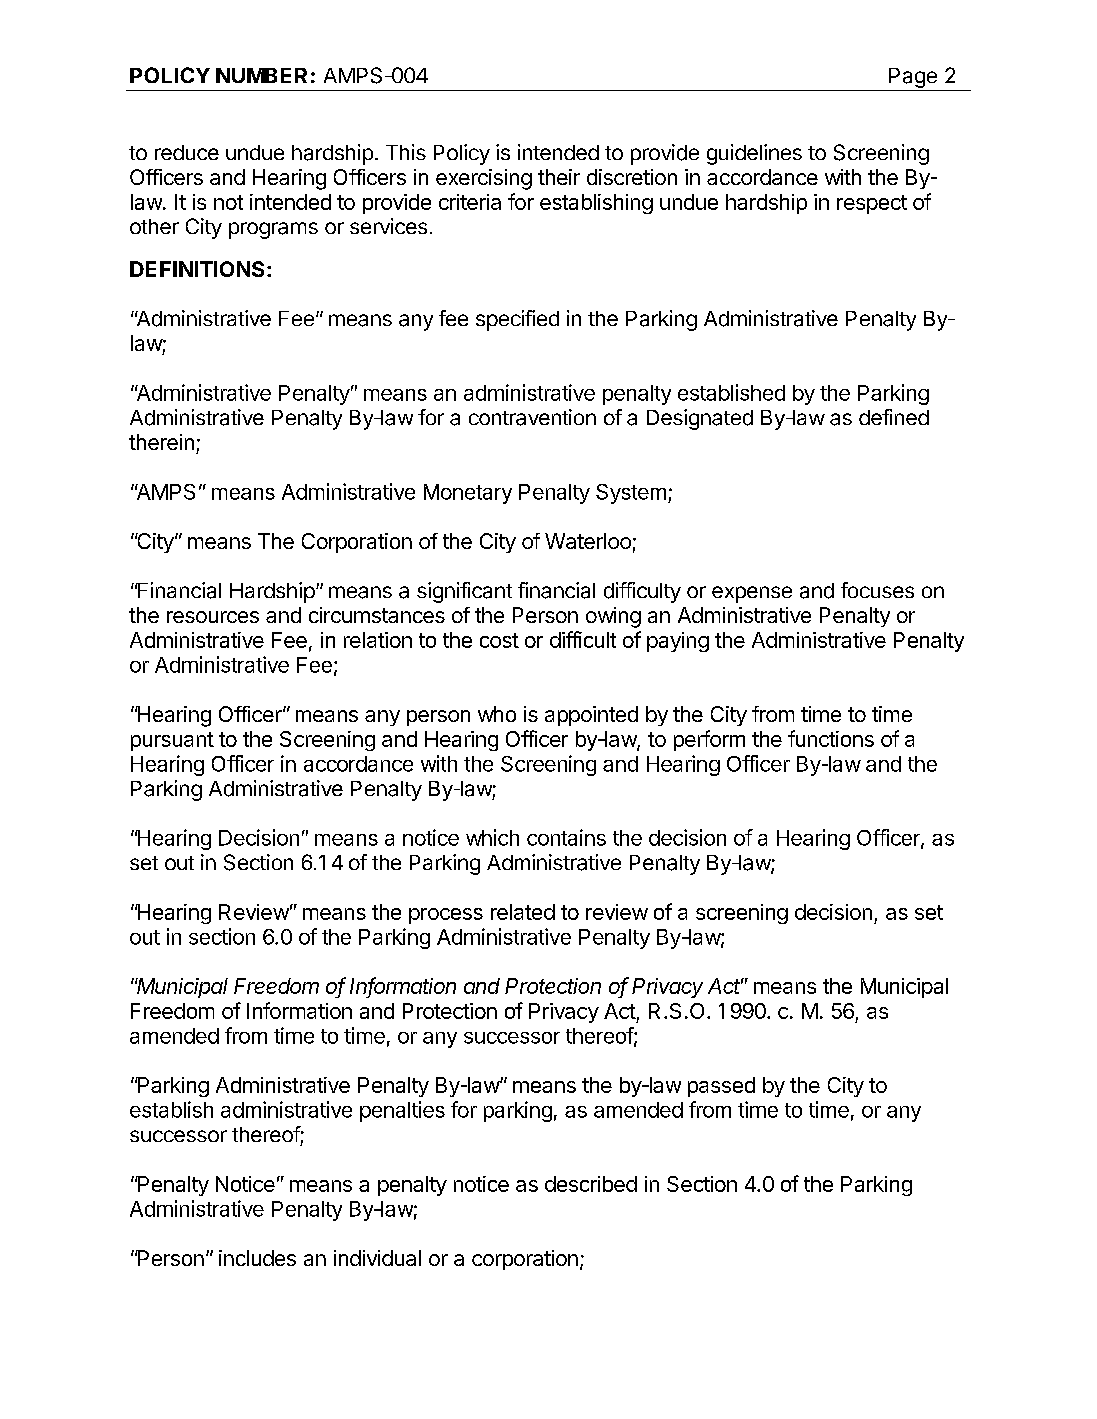  Describe the element at coordinates (213, 617) in the image. I see `resources` at that location.
